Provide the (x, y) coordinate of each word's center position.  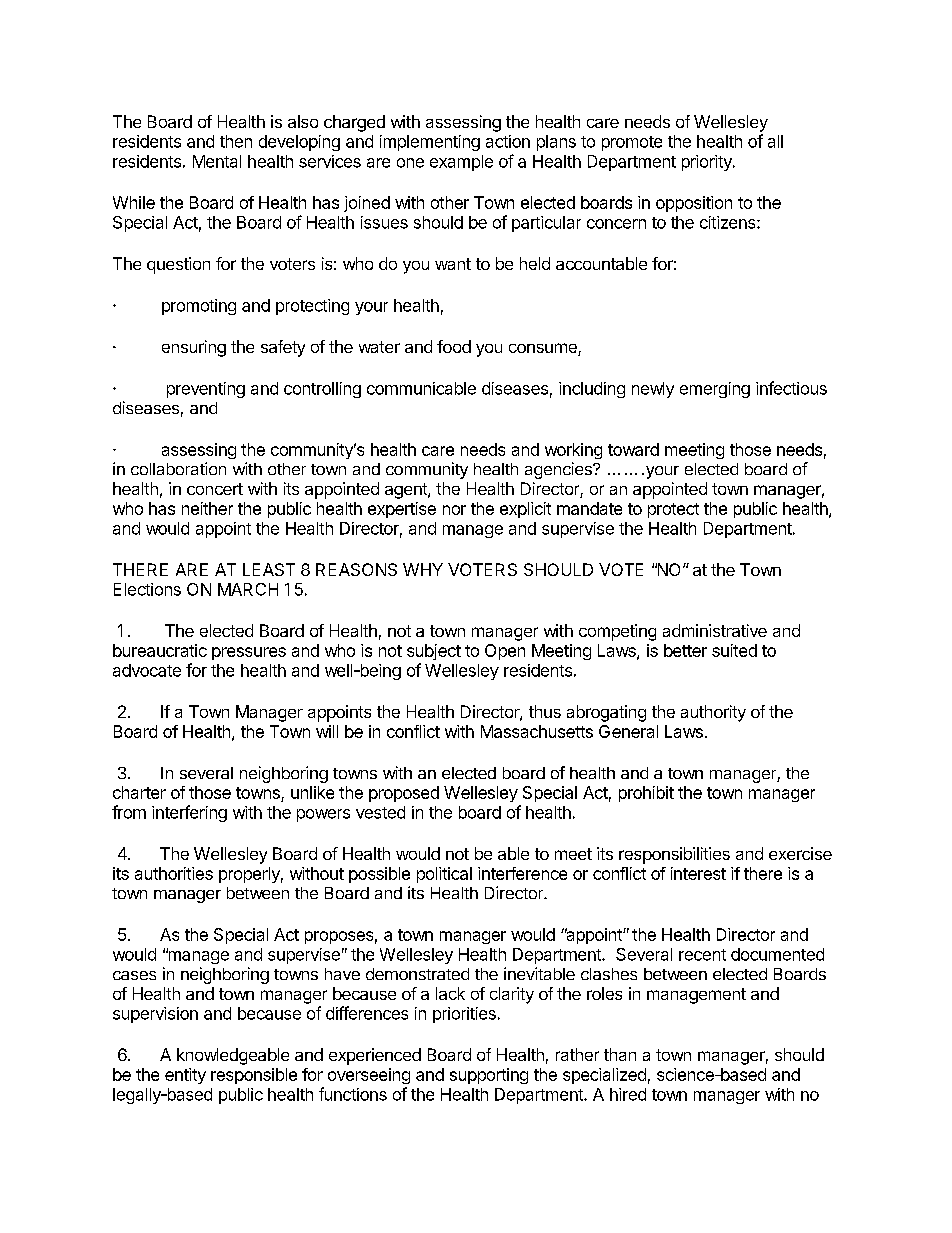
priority (708, 163)
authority (713, 713)
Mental (217, 161)
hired (628, 1094)
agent (407, 491)
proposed (404, 794)
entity (185, 1076)
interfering (189, 813)
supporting (489, 1076)
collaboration (178, 468)
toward (633, 449)
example (461, 163)
